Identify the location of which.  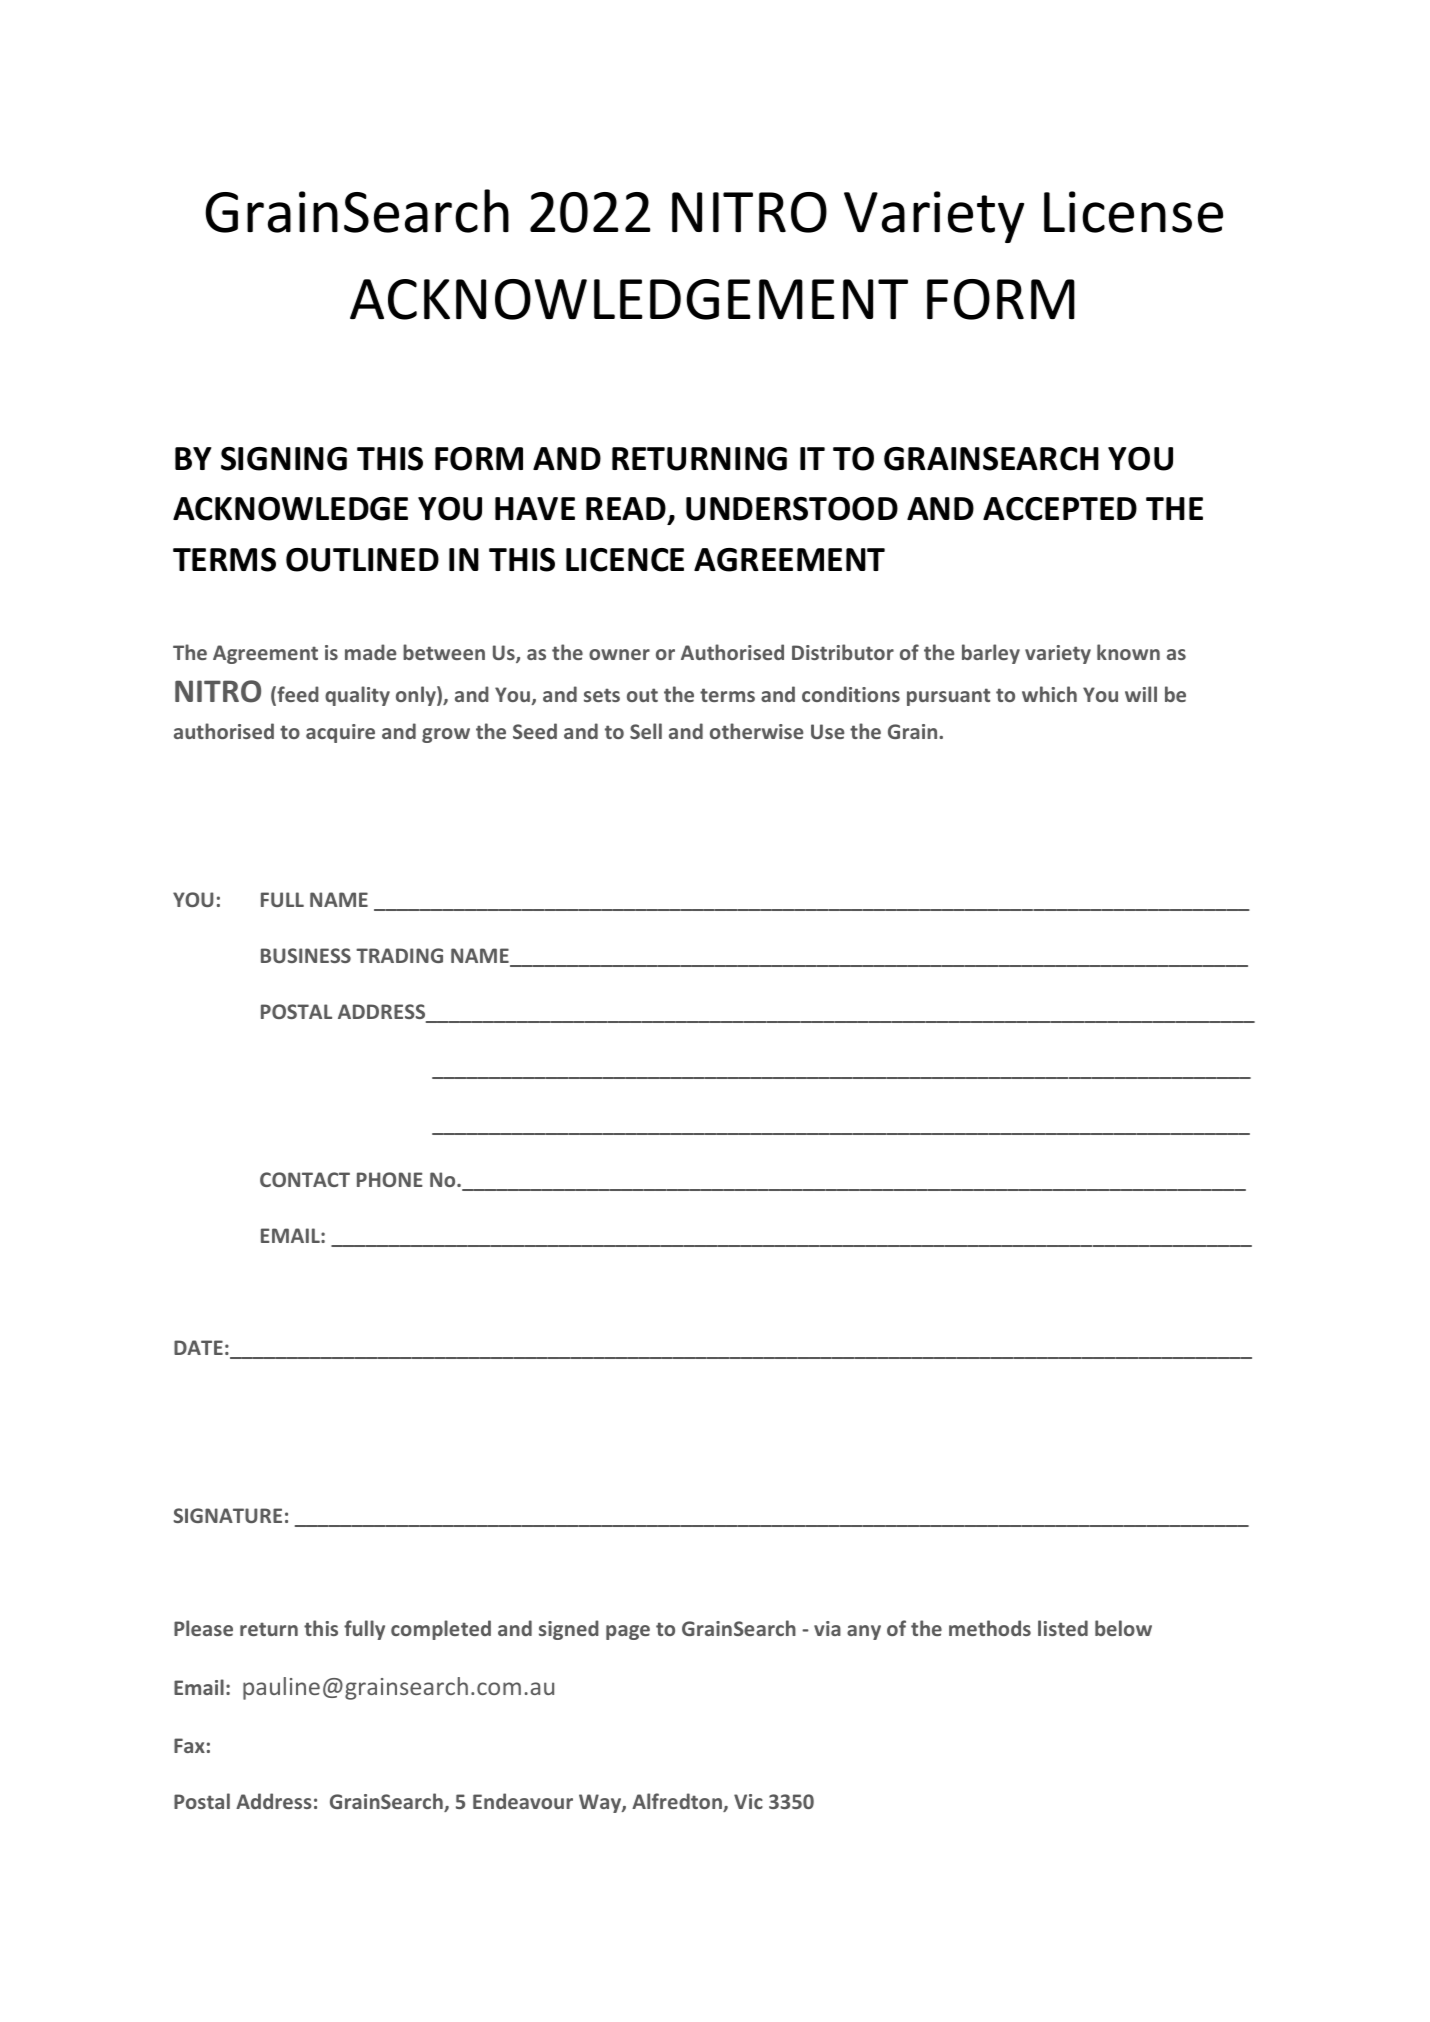
(1049, 694).
